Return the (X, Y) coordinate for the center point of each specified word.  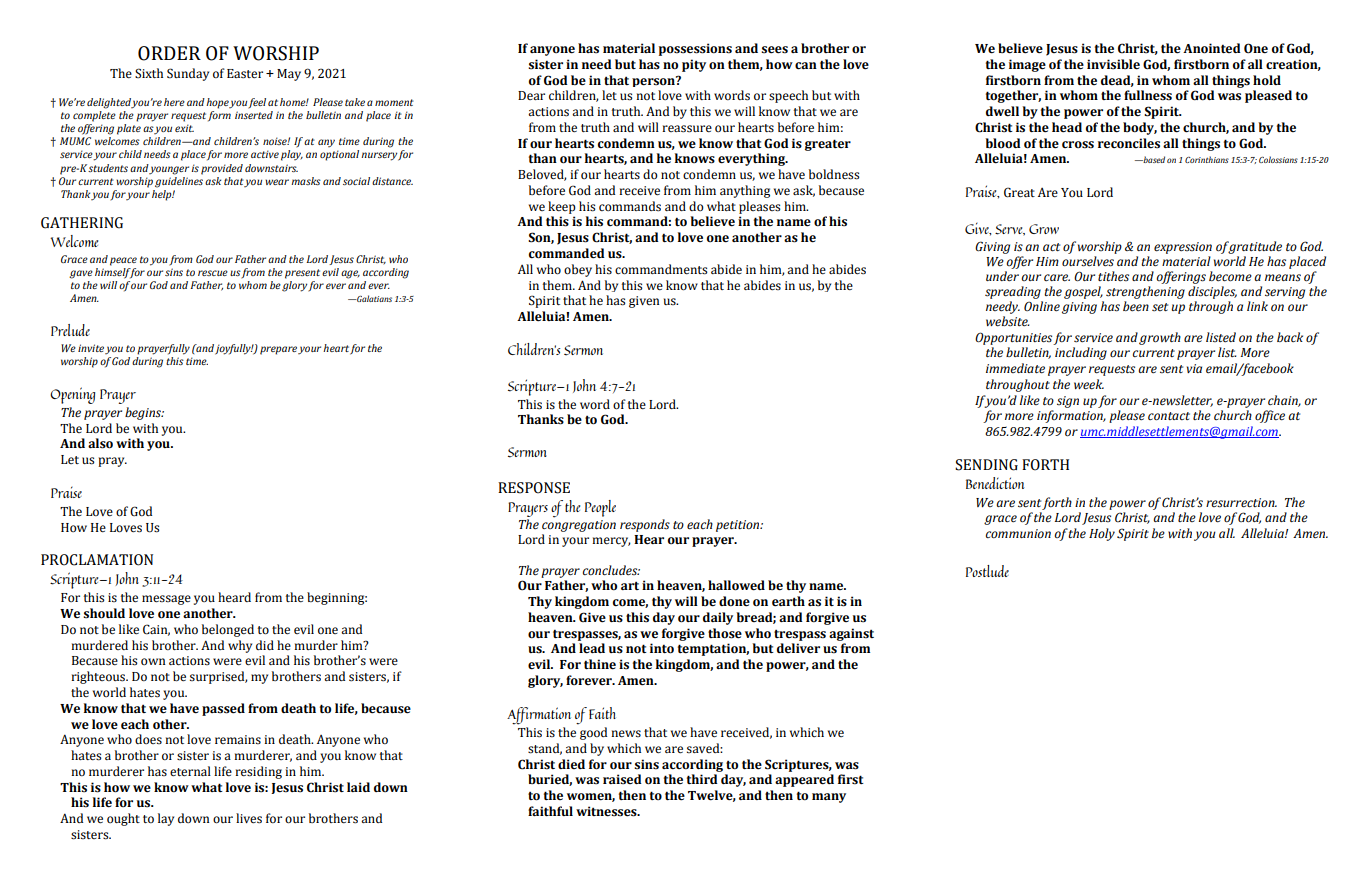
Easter (245, 74)
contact (1169, 416)
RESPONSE (534, 488)
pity (694, 65)
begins (144, 413)
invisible (1113, 64)
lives (249, 818)
